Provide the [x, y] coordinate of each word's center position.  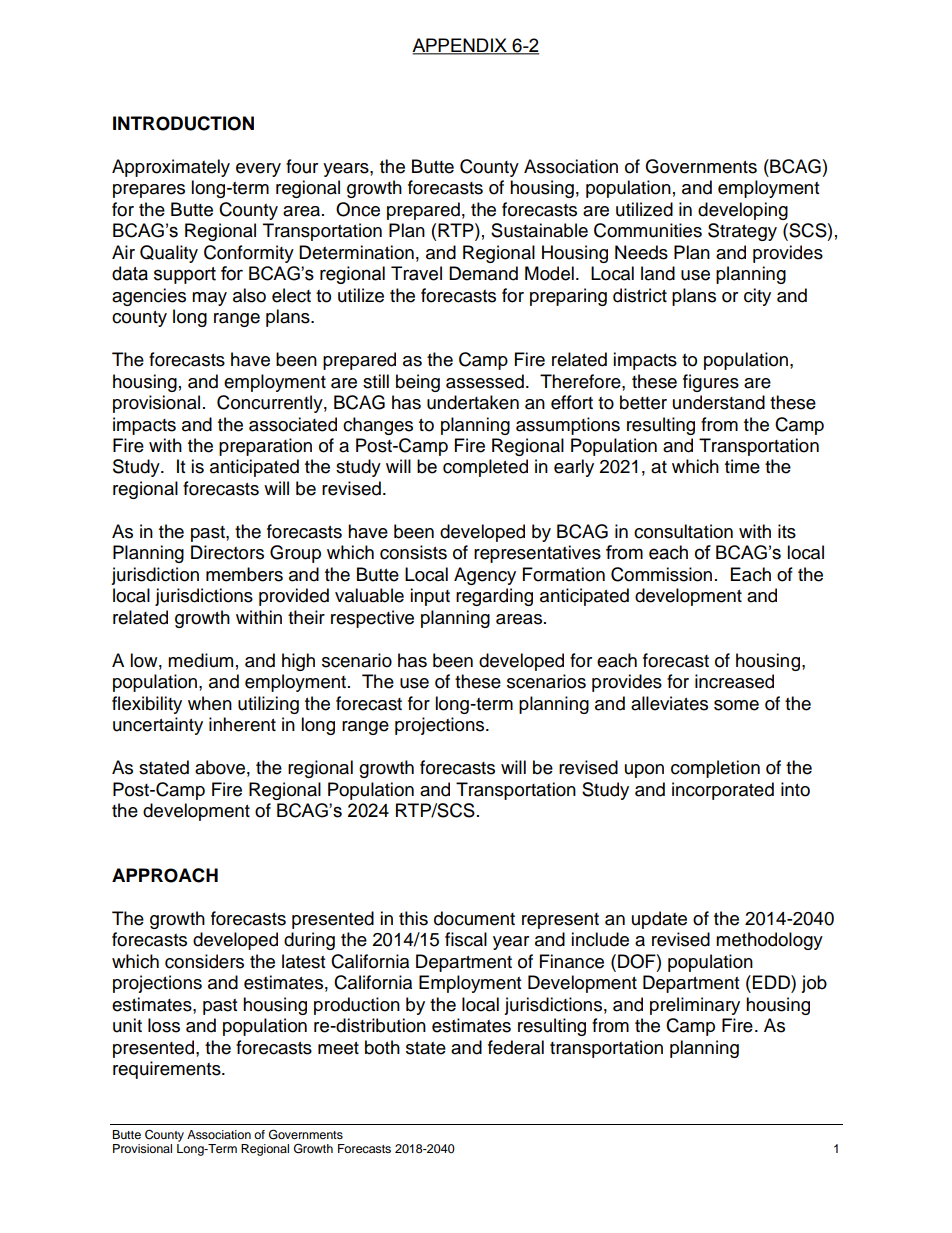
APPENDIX [460, 46]
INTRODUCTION [183, 123]
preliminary [695, 1006]
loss [164, 1025]
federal [516, 1047]
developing [743, 211]
